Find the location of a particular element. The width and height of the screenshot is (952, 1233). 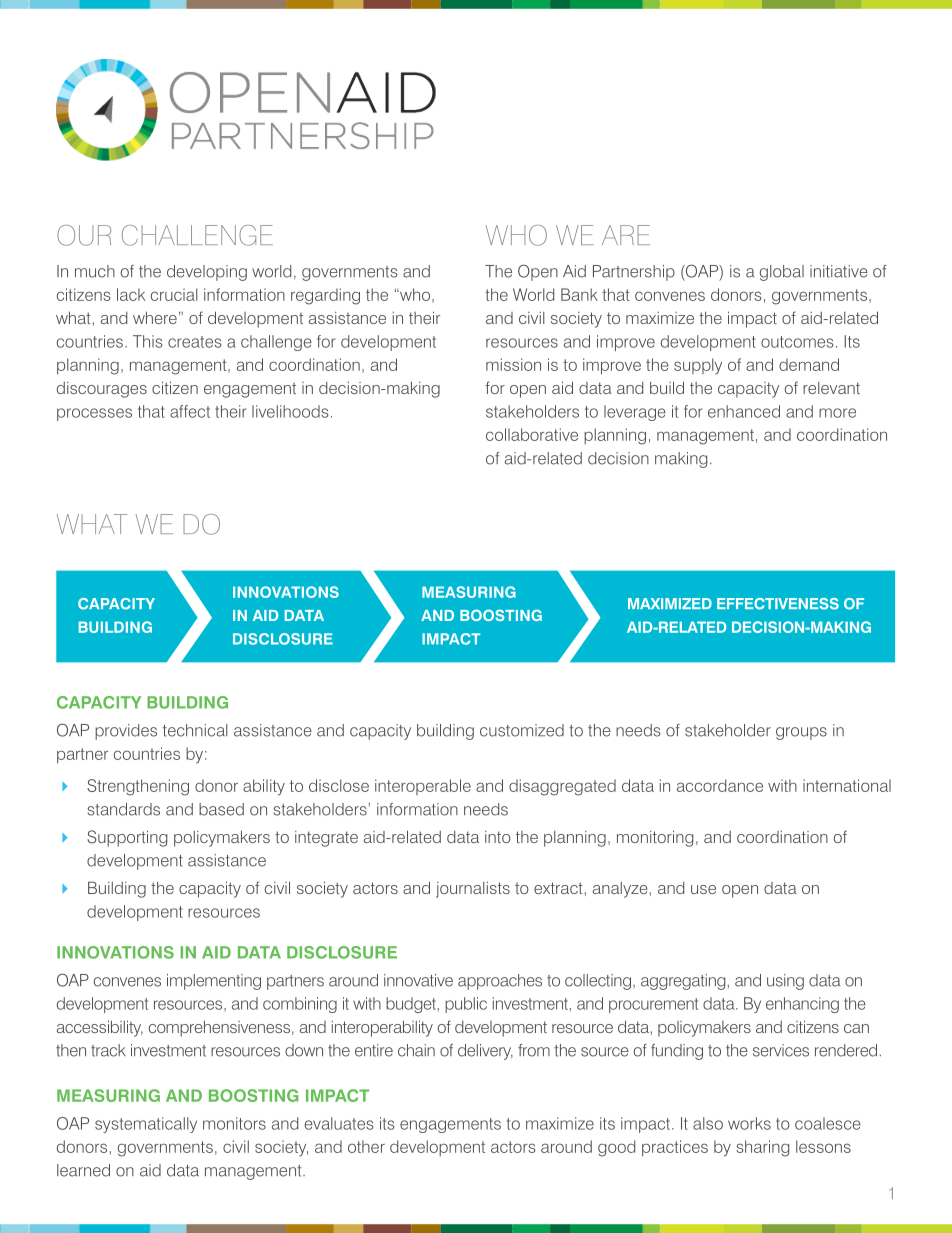

enhanced is located at coordinates (744, 411).
